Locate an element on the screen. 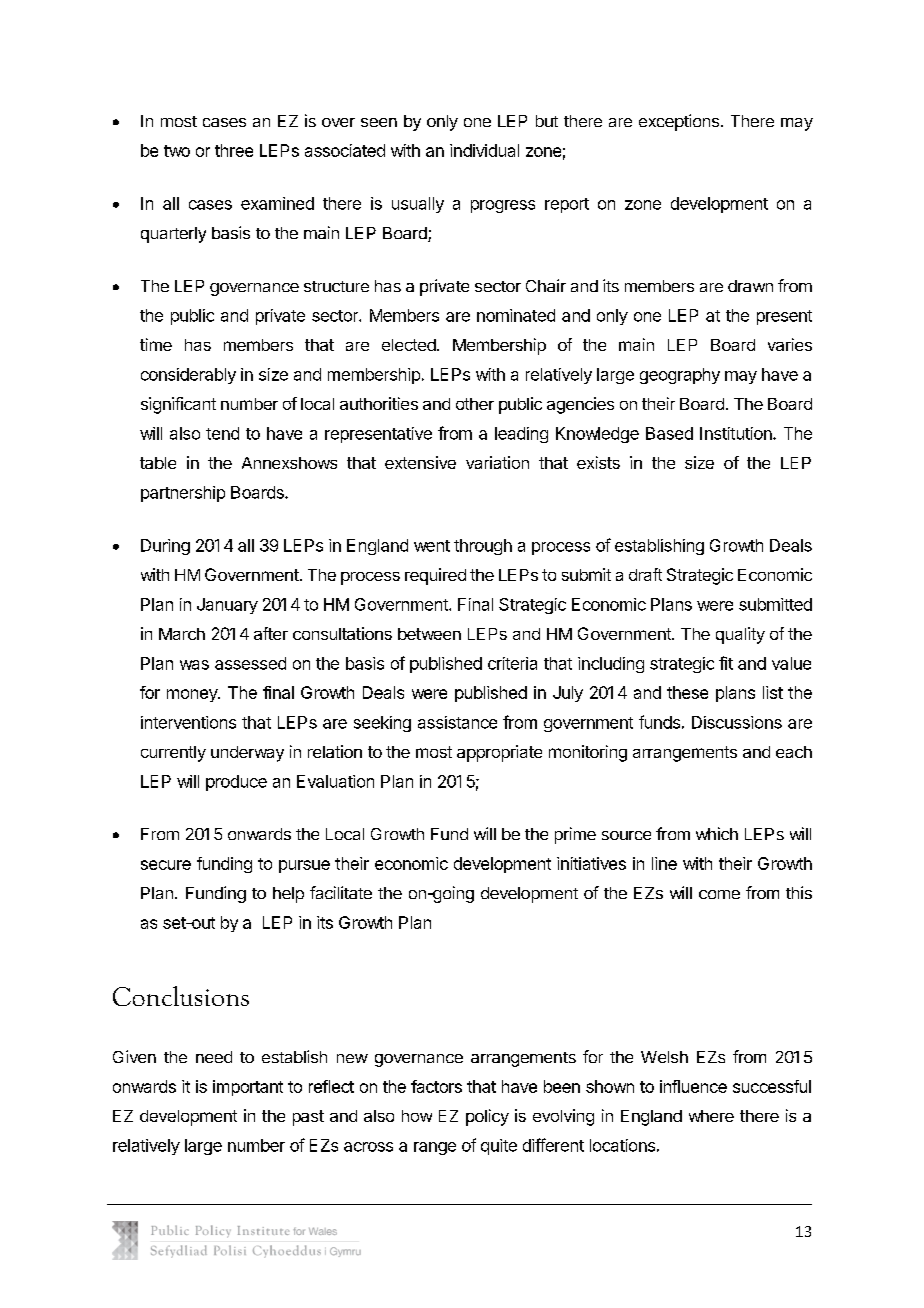 The height and width of the screenshot is (1308, 924). policy is located at coordinates (487, 1117).
